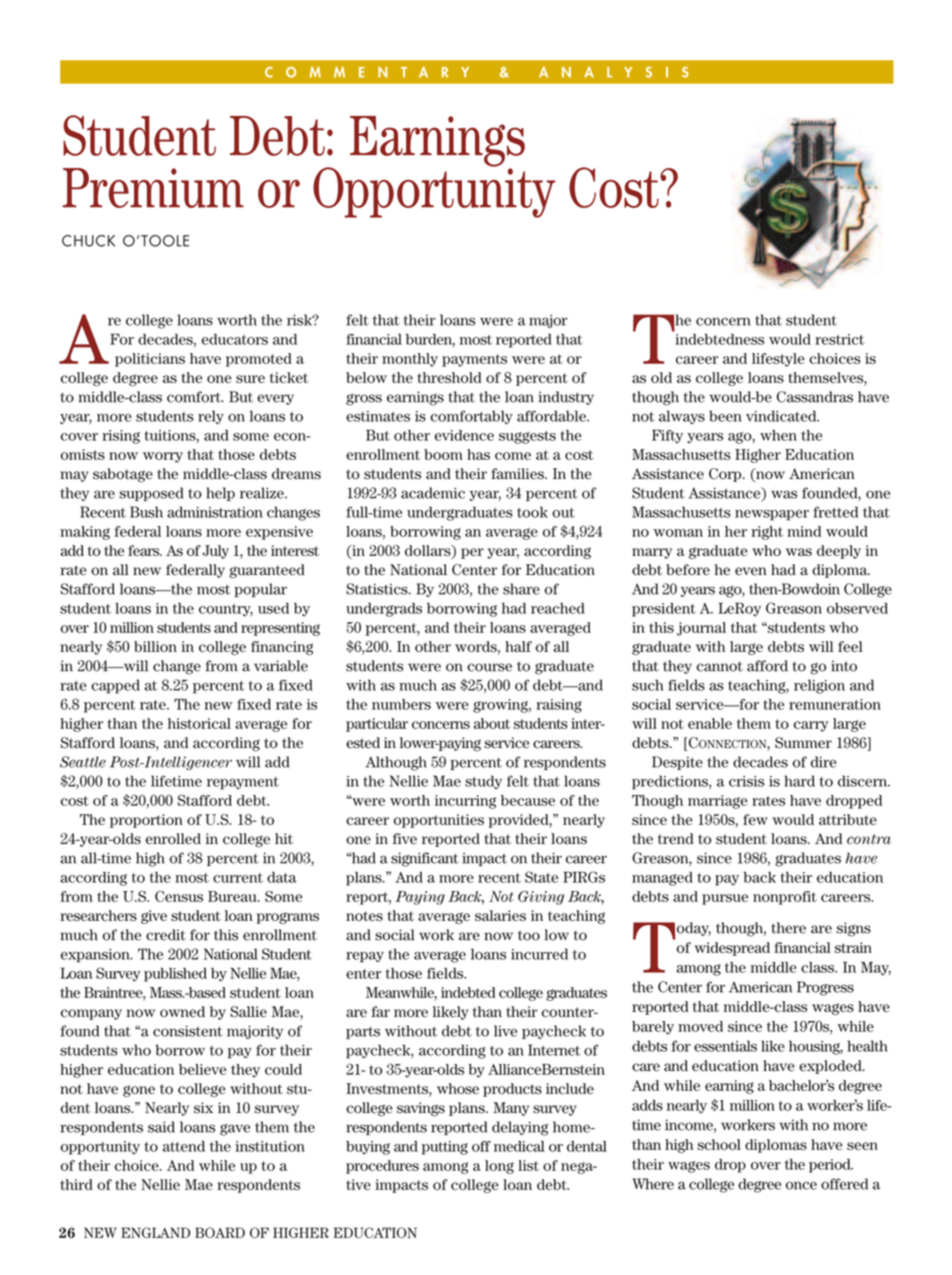 The height and width of the screenshot is (1275, 952). What do you see at coordinates (474, 360) in the screenshot?
I see `payments` at bounding box center [474, 360].
